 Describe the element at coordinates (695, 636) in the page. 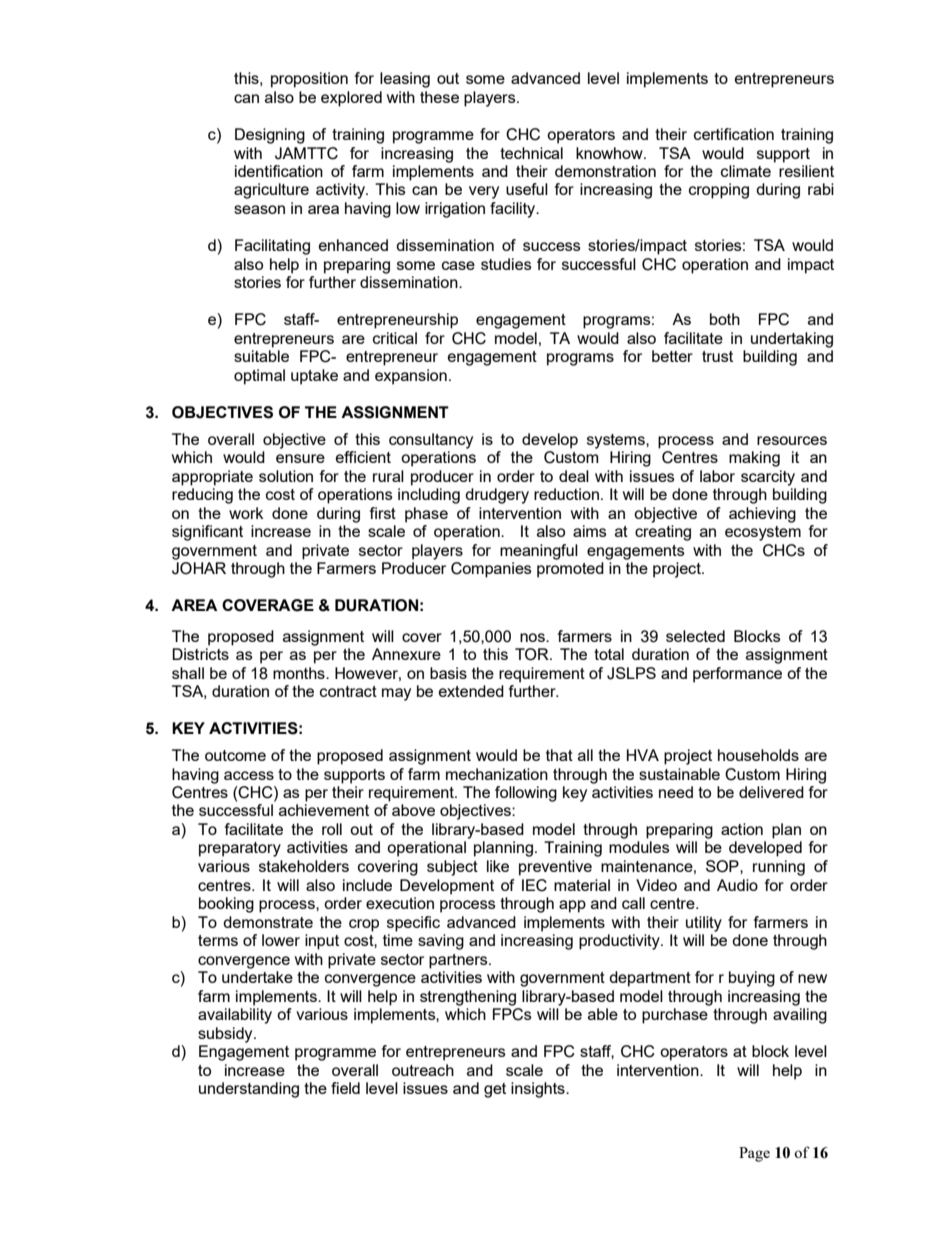

I see `selected` at that location.
